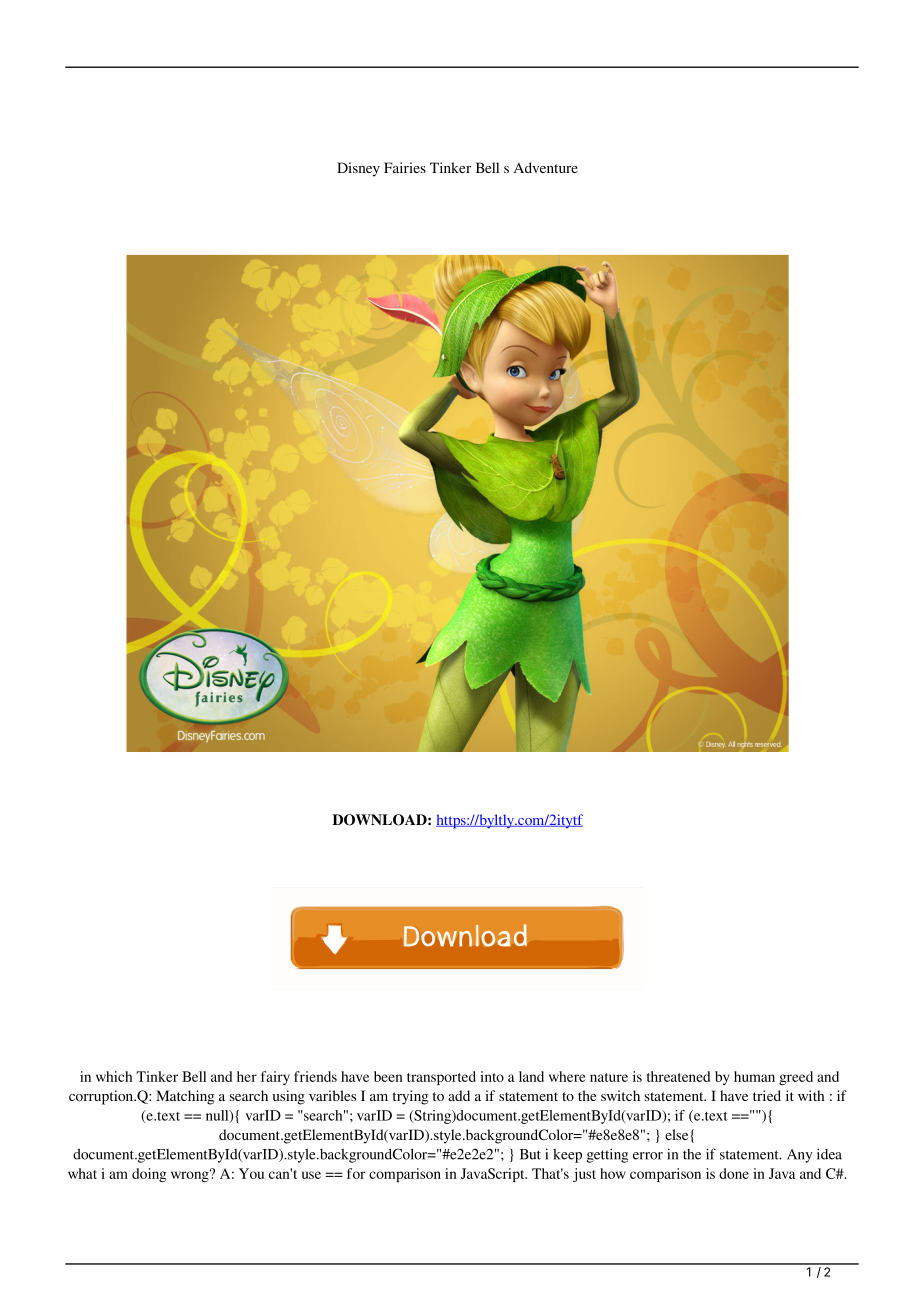 The image size is (924, 1308). What do you see at coordinates (531, 1076) in the page?
I see `land` at bounding box center [531, 1076].
